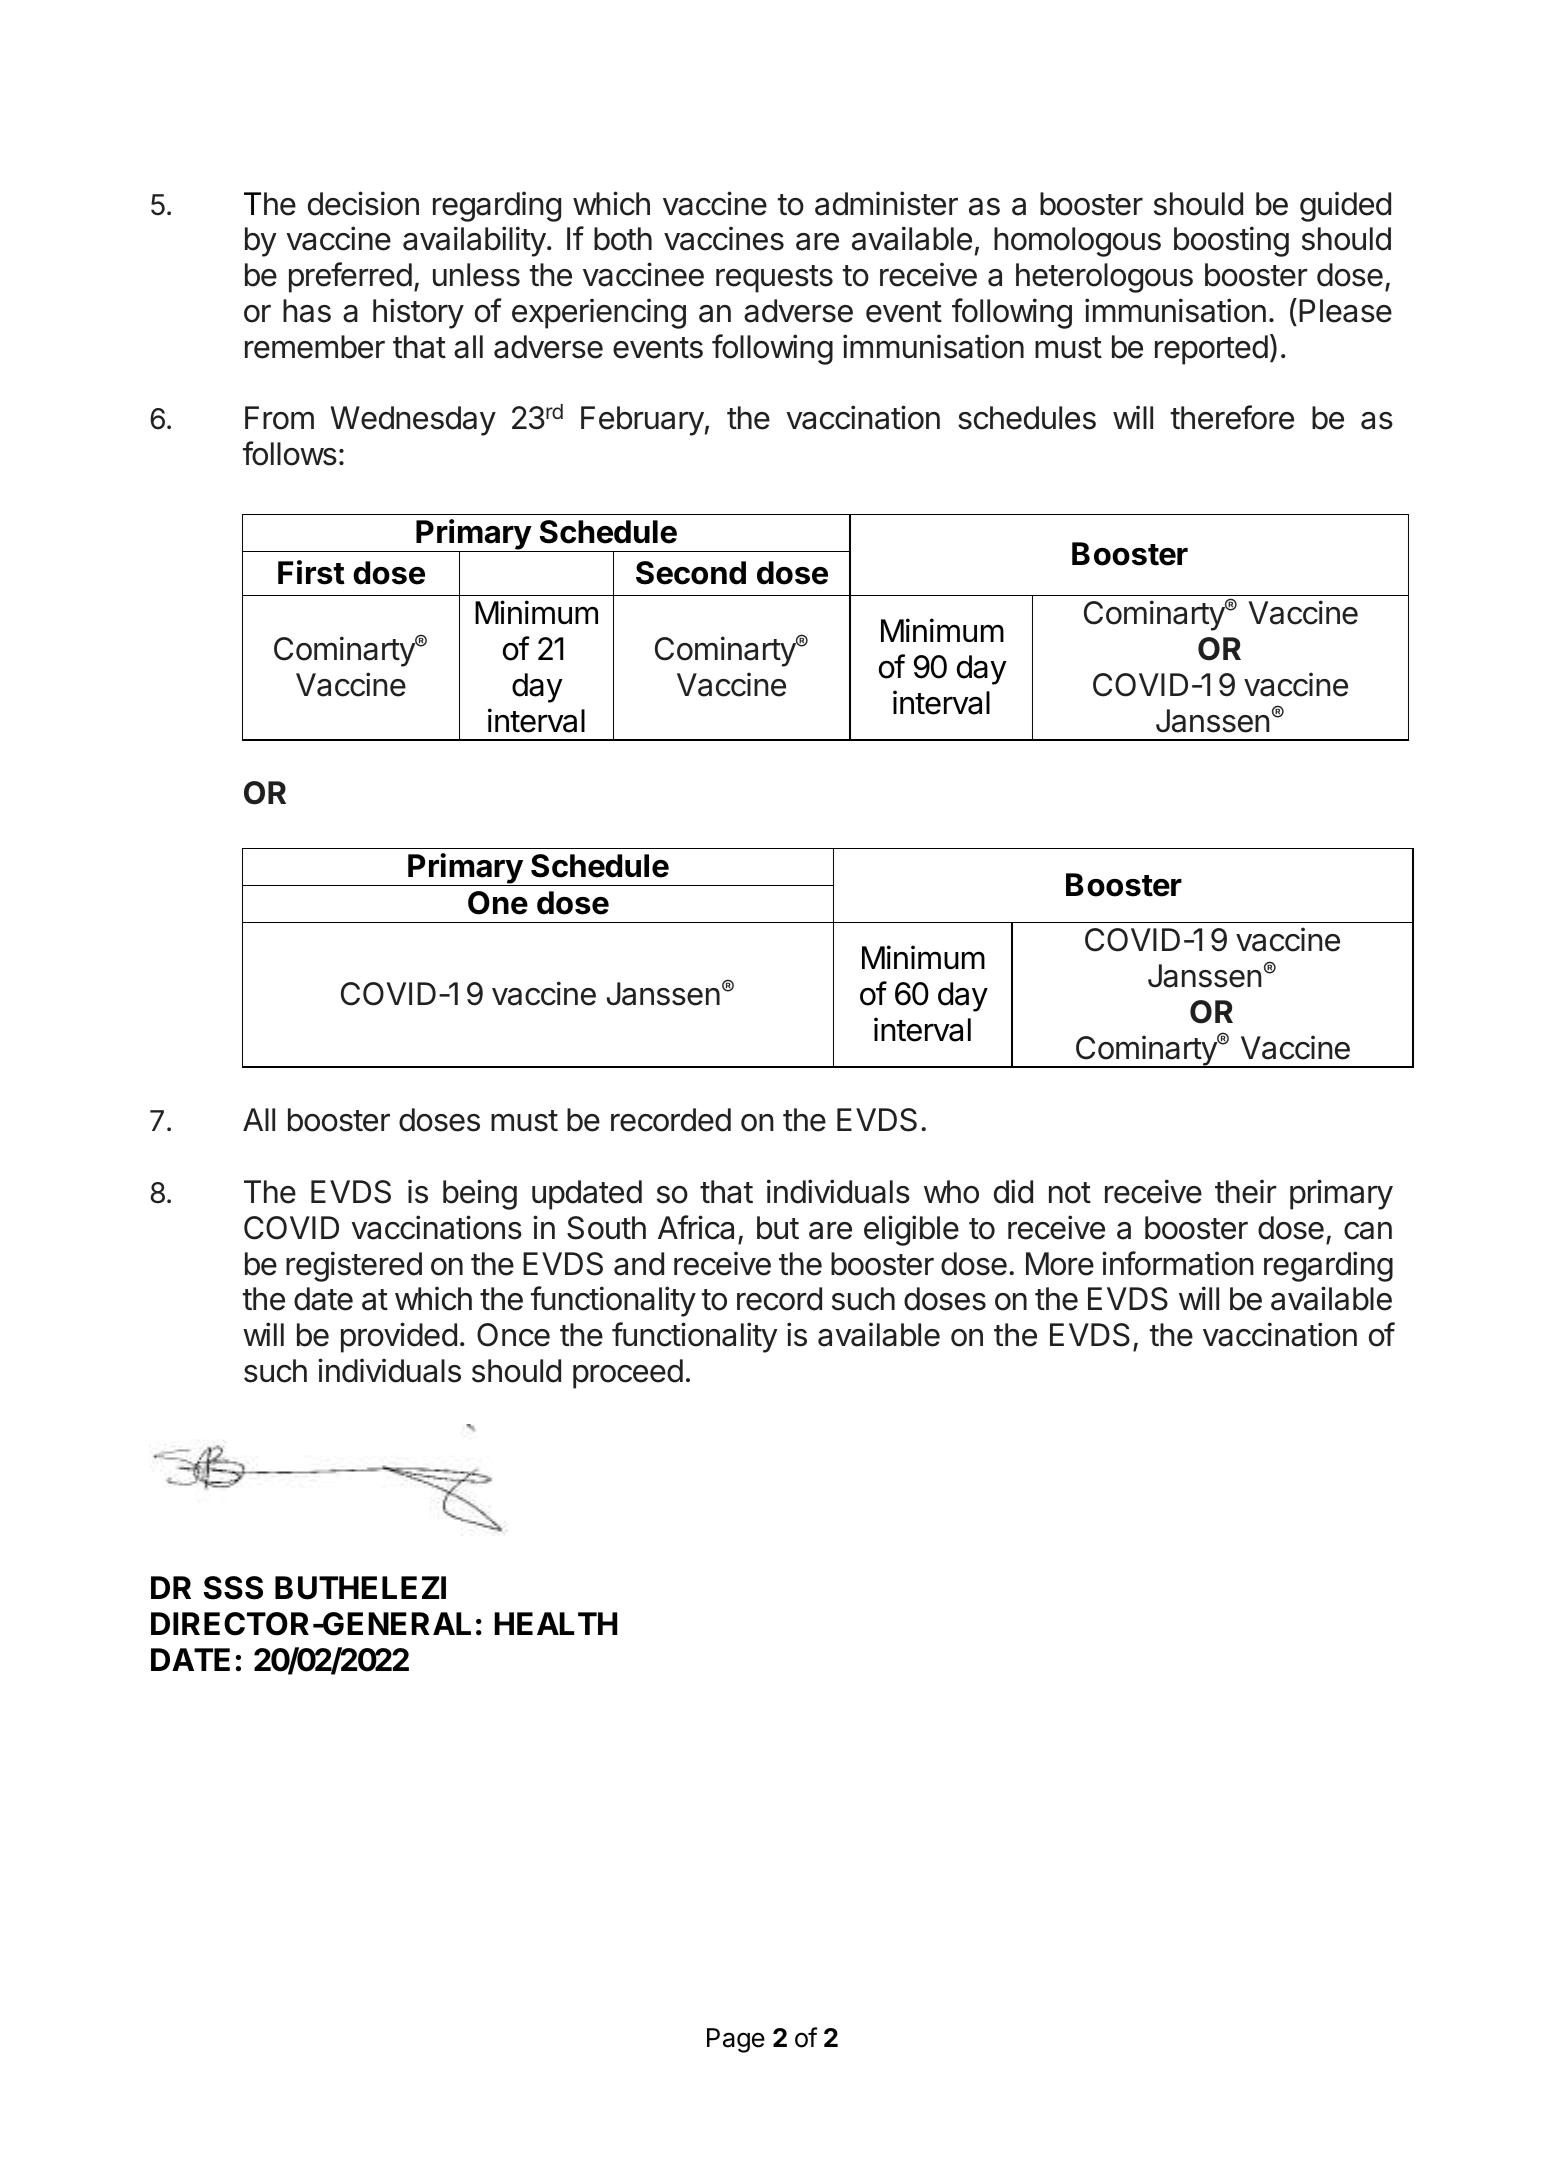 This screenshot has height=2181, width=1542. What do you see at coordinates (555, 1623) in the screenshot?
I see `HEALTH` at bounding box center [555, 1623].
